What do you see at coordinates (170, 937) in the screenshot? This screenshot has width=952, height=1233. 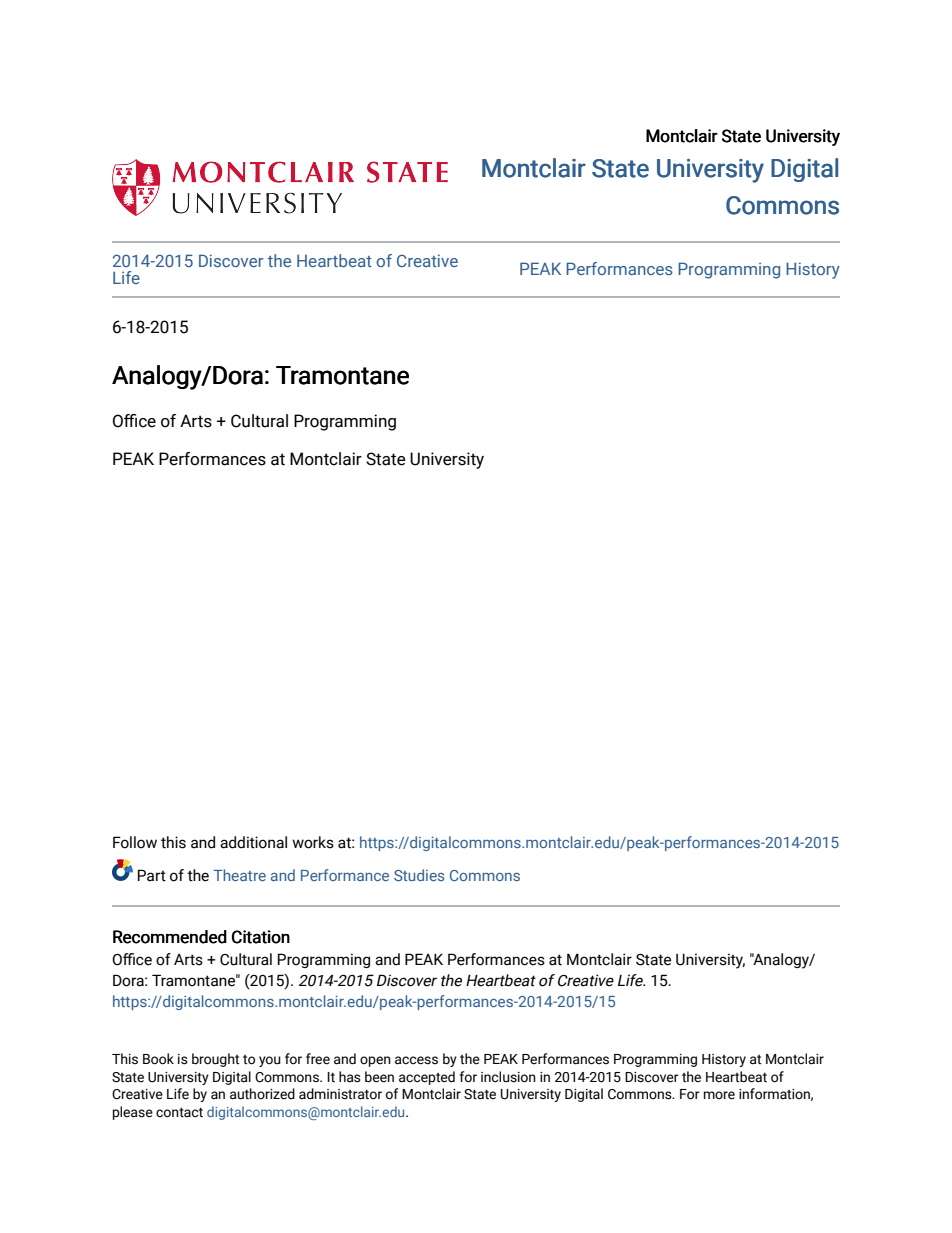 I see `Recommended` at bounding box center [170, 937].
